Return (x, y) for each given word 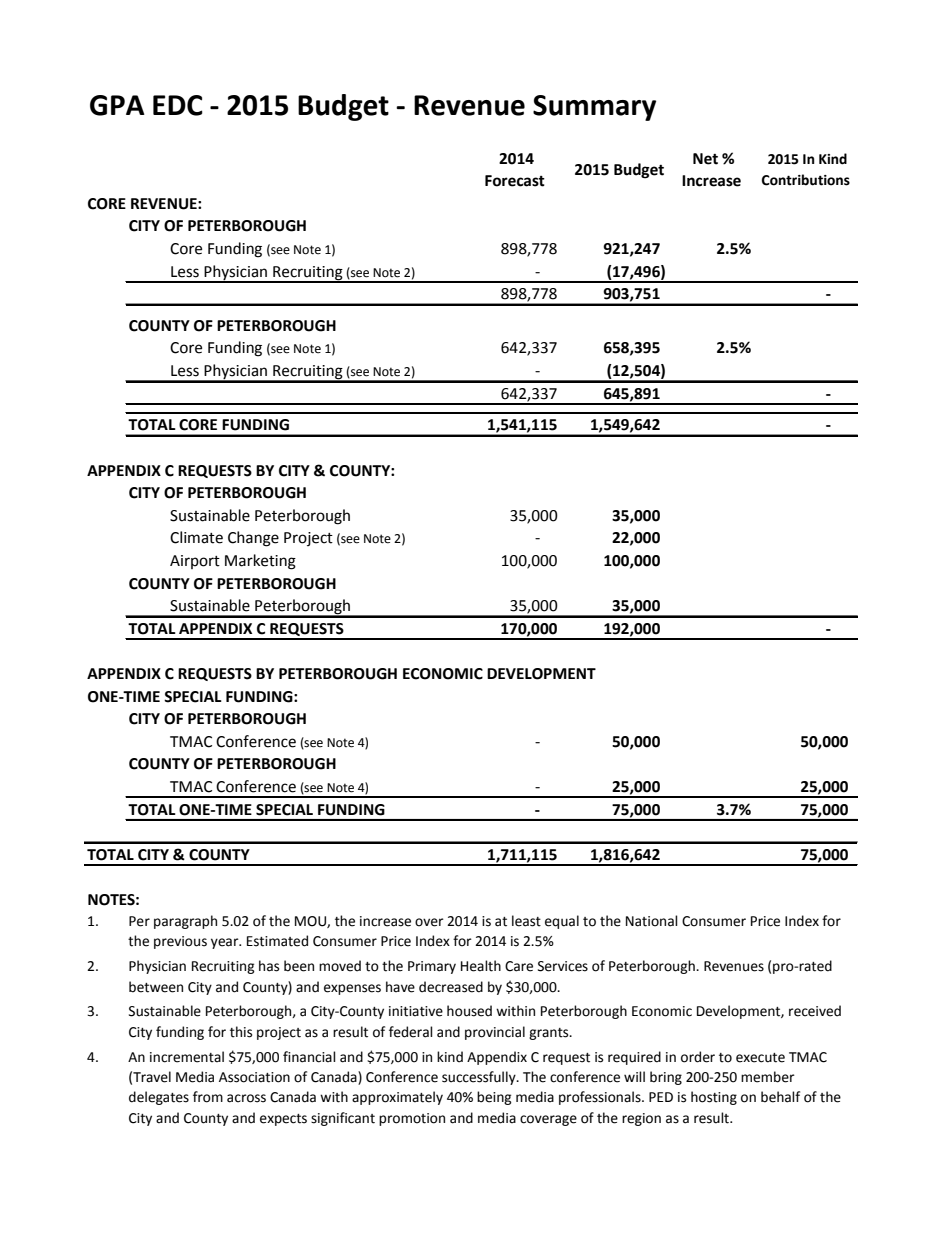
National (652, 921)
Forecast (515, 181)
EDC (178, 105)
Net (705, 159)
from (208, 1097)
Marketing (260, 562)
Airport (195, 562)
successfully (480, 1078)
